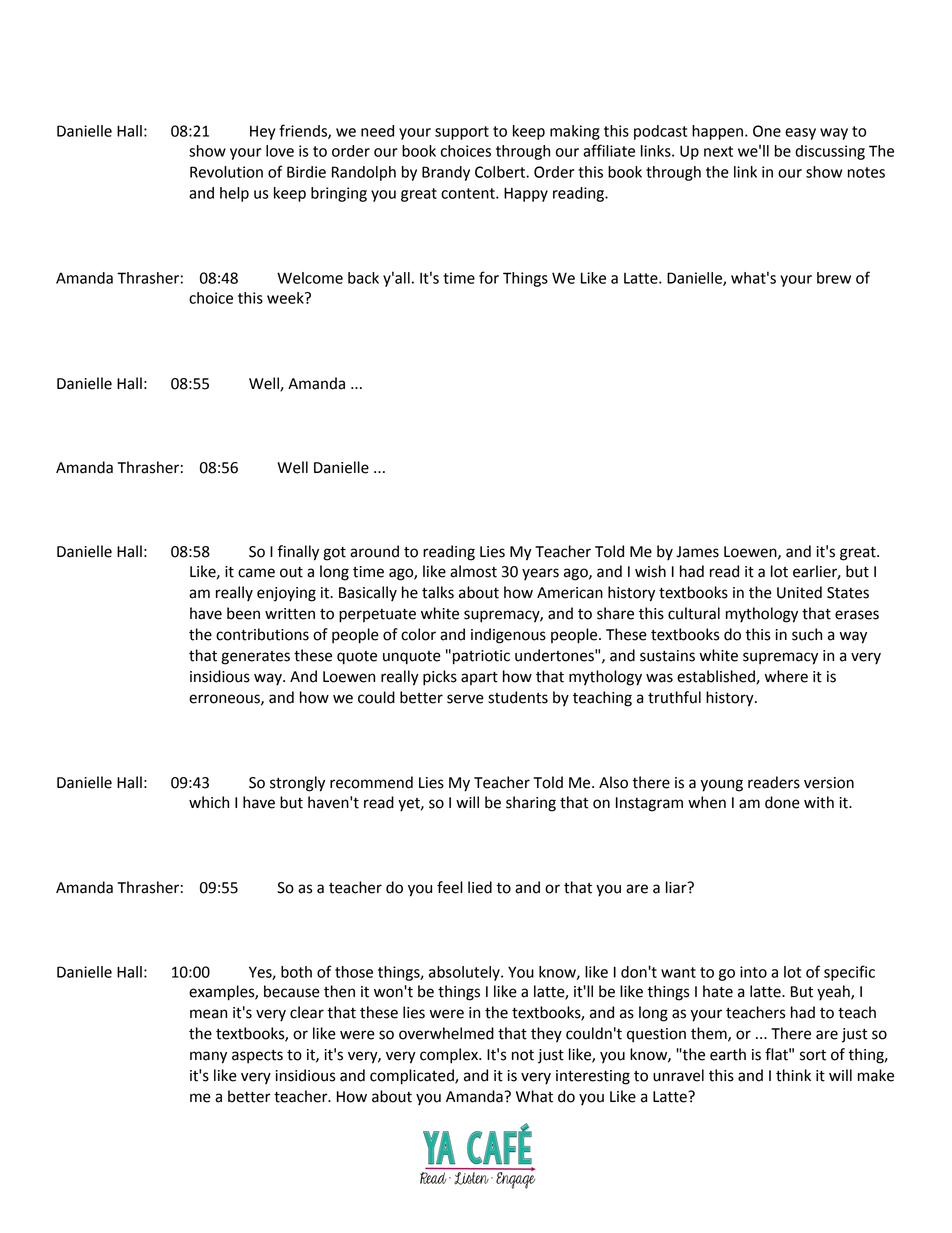 The height and width of the document is (1233, 952). What do you see at coordinates (570, 593) in the document?
I see `American` at bounding box center [570, 593].
